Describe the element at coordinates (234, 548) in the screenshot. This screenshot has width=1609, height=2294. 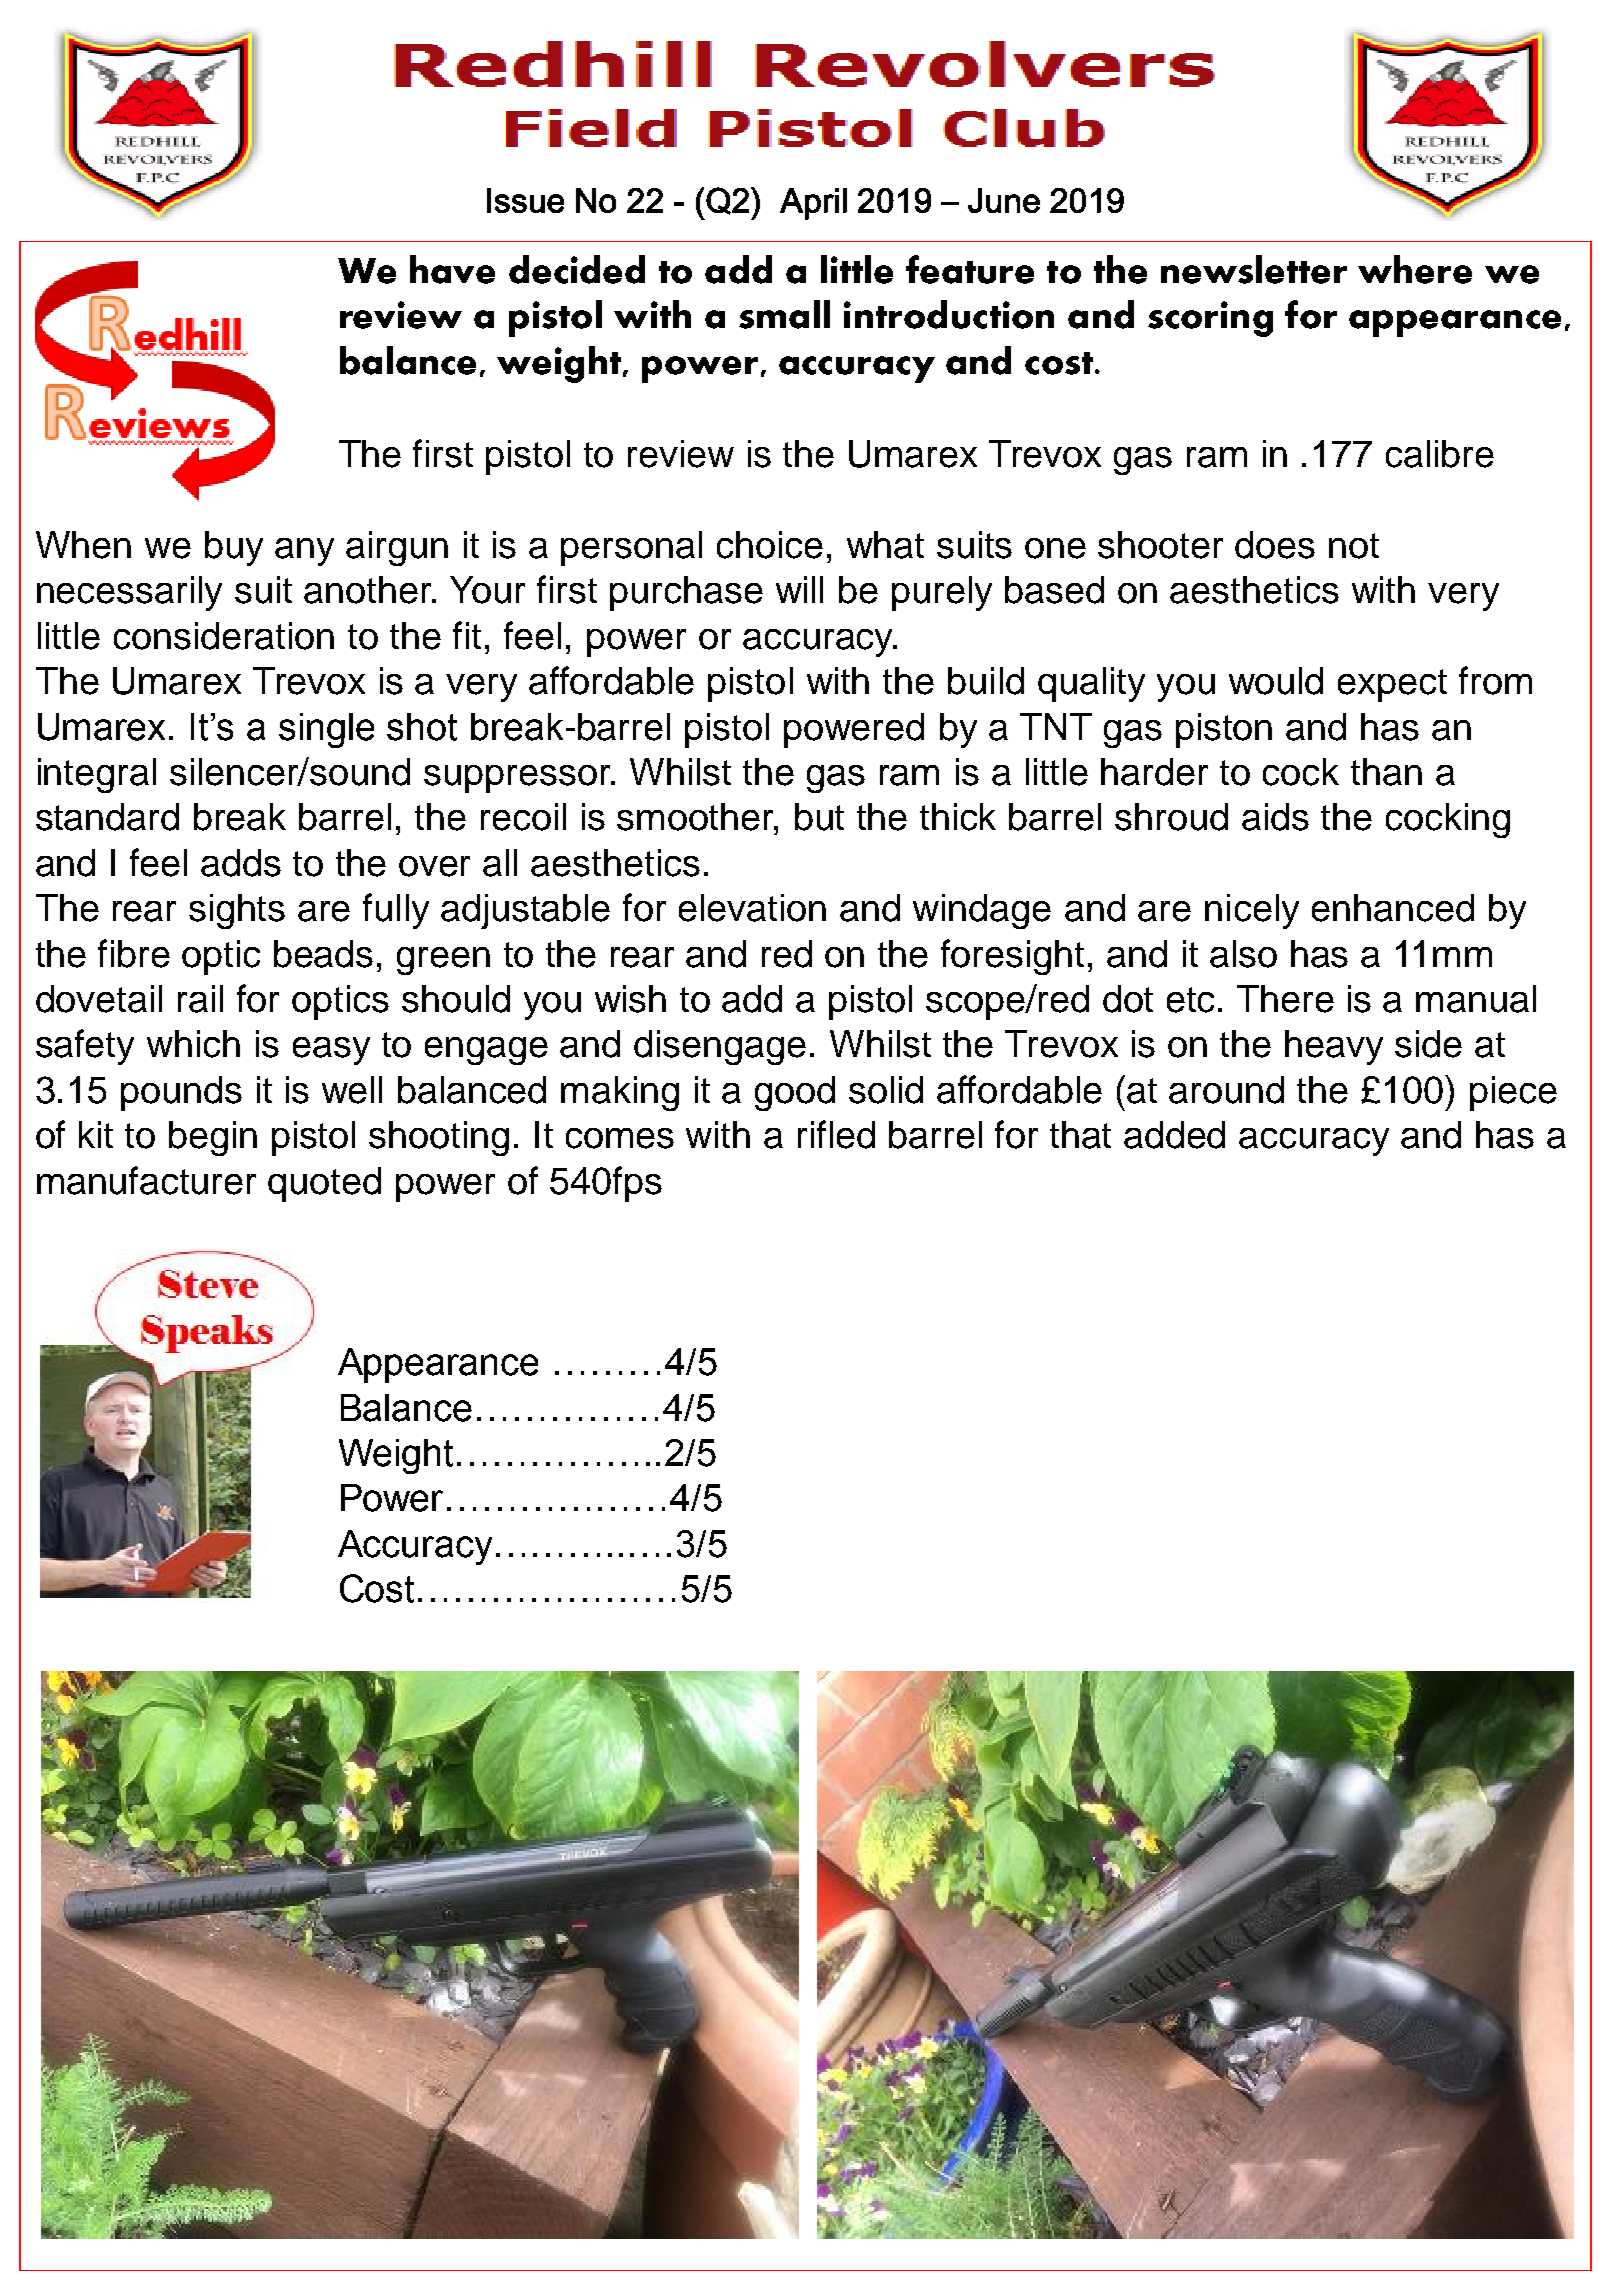
I see `buy` at that location.
